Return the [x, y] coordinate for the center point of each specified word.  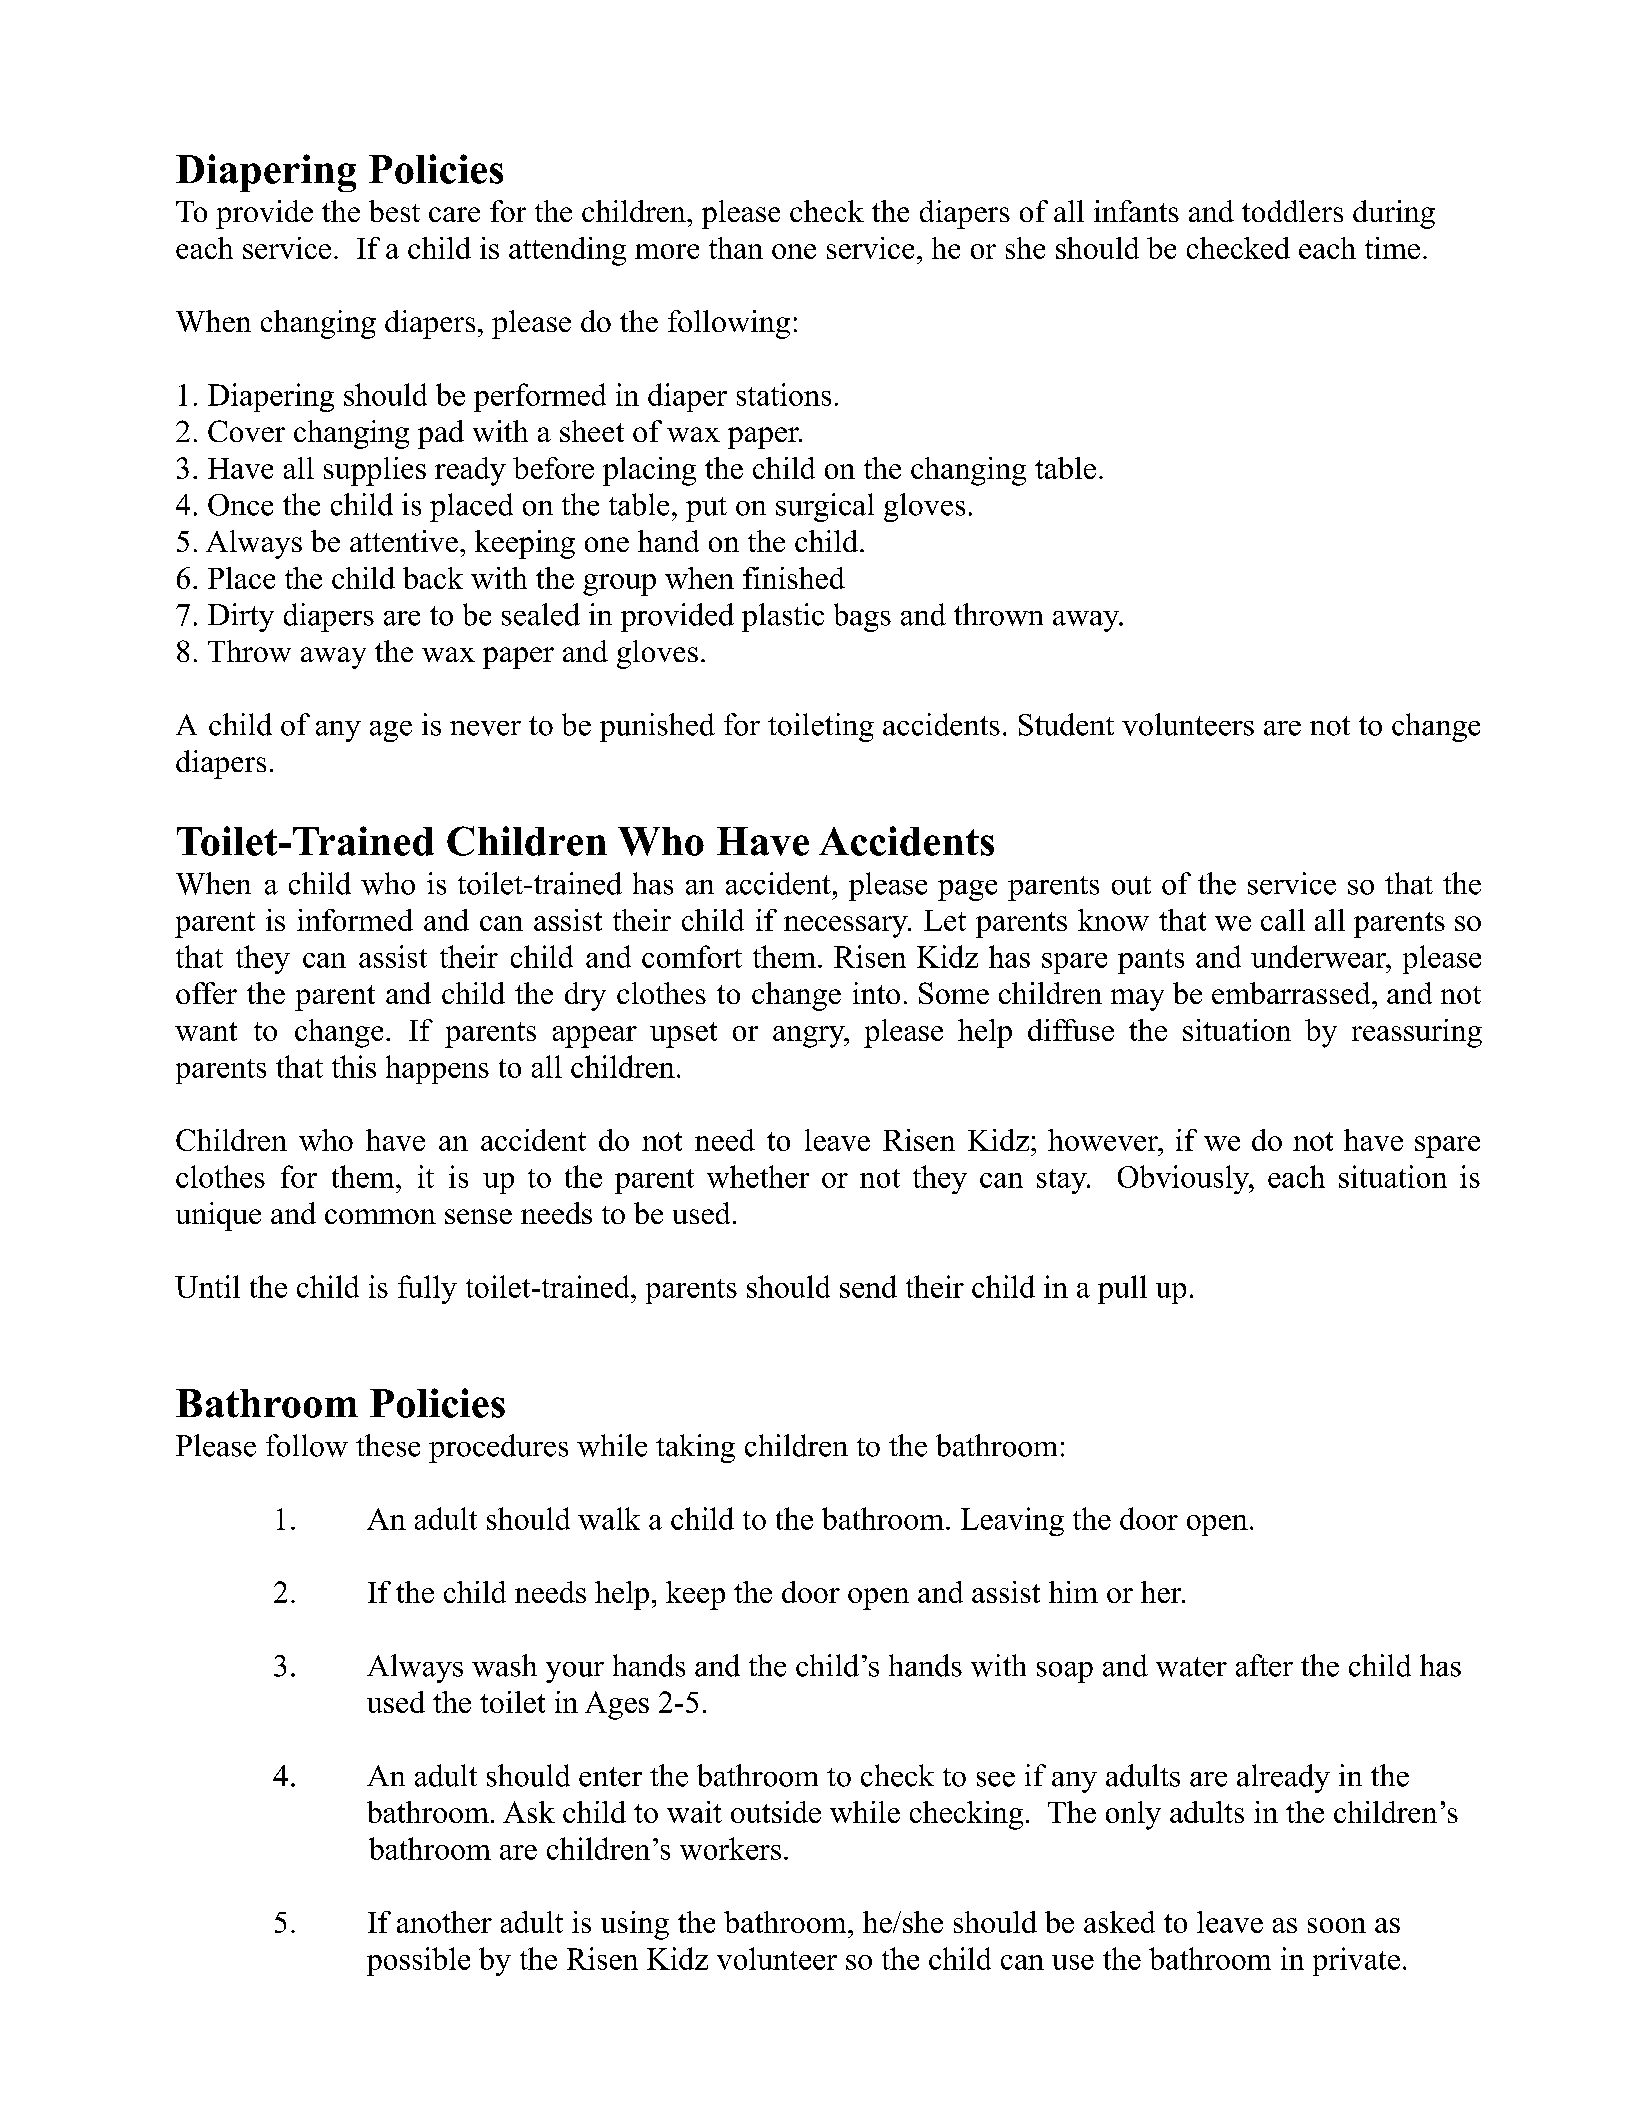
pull [1122, 1289]
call [1283, 920]
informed [355, 920]
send [868, 1286]
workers [730, 1848]
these [388, 1445]
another [444, 1922]
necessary [847, 927]
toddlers [1292, 211]
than [736, 248]
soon [1337, 1925]
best [394, 211]
